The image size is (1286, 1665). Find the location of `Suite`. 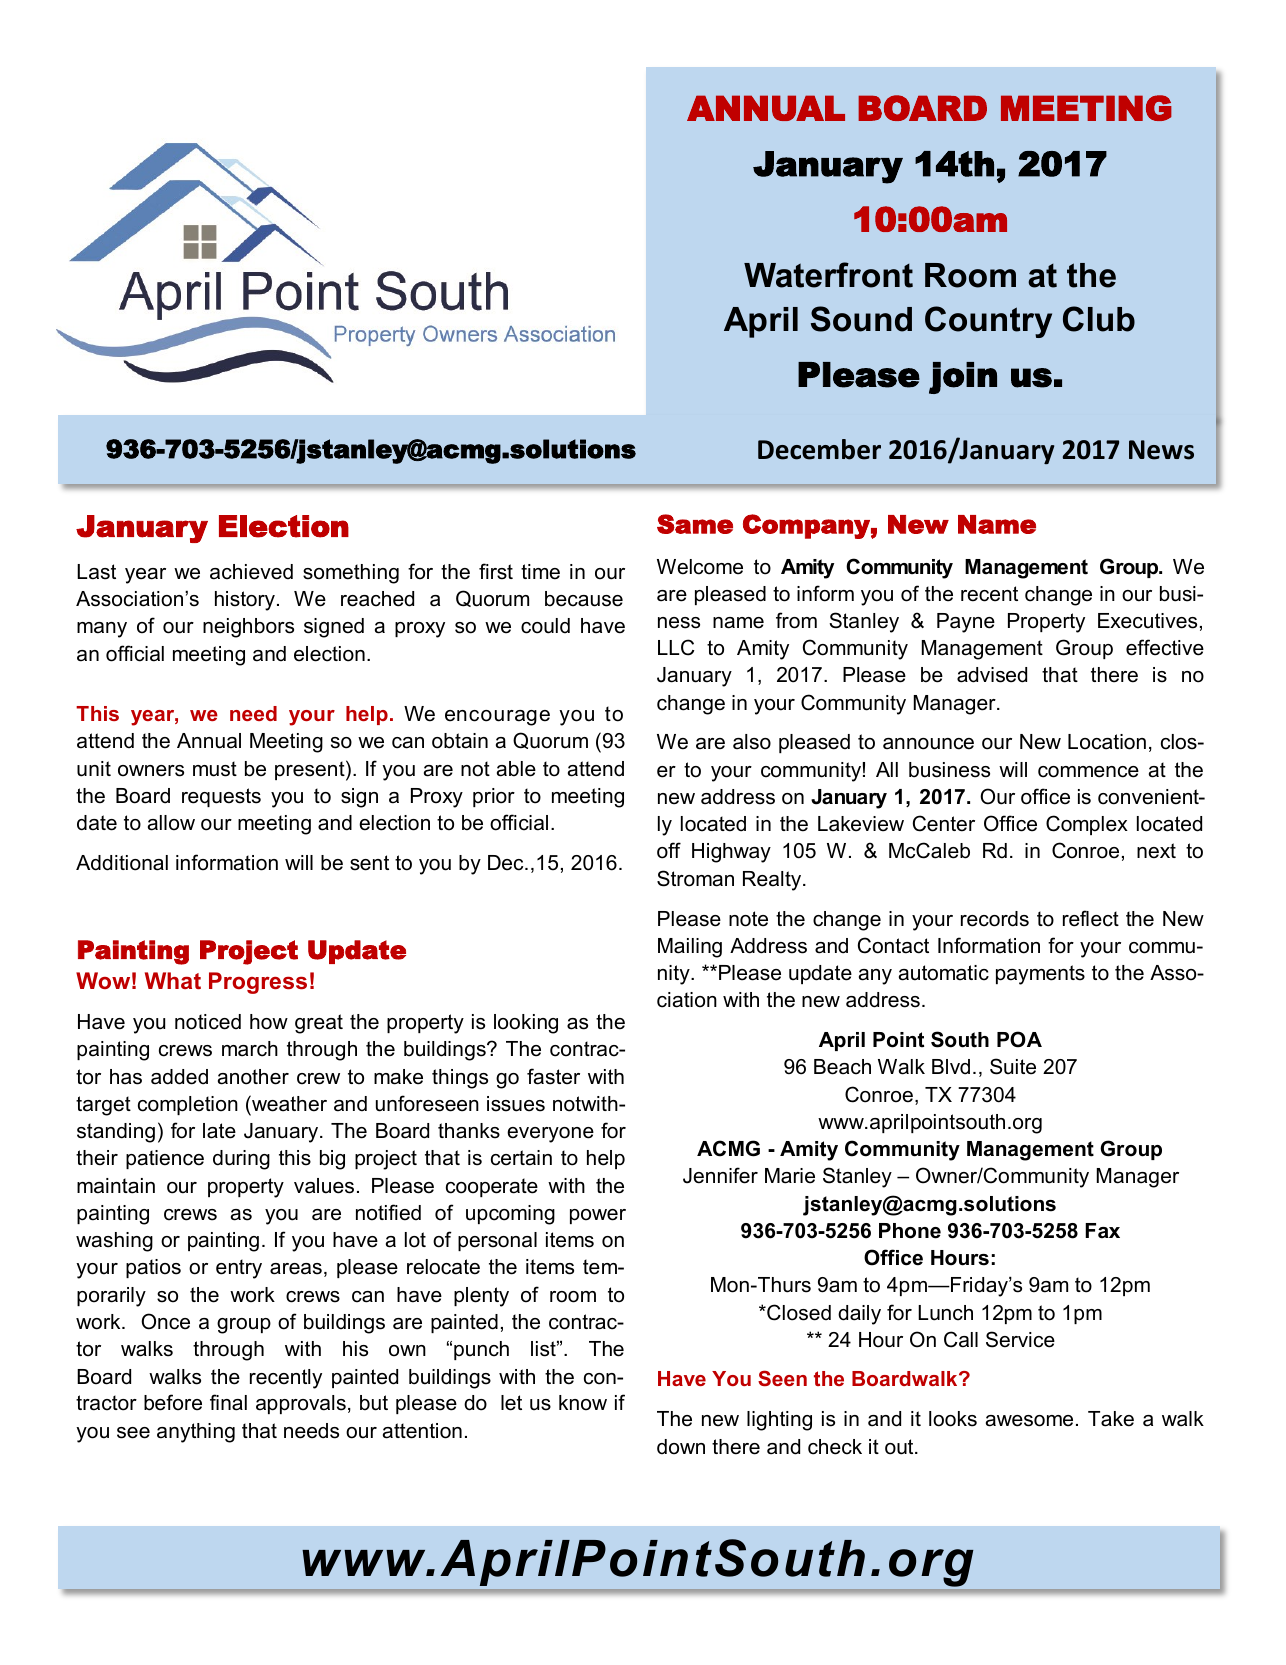

Suite is located at coordinates (1013, 1066).
